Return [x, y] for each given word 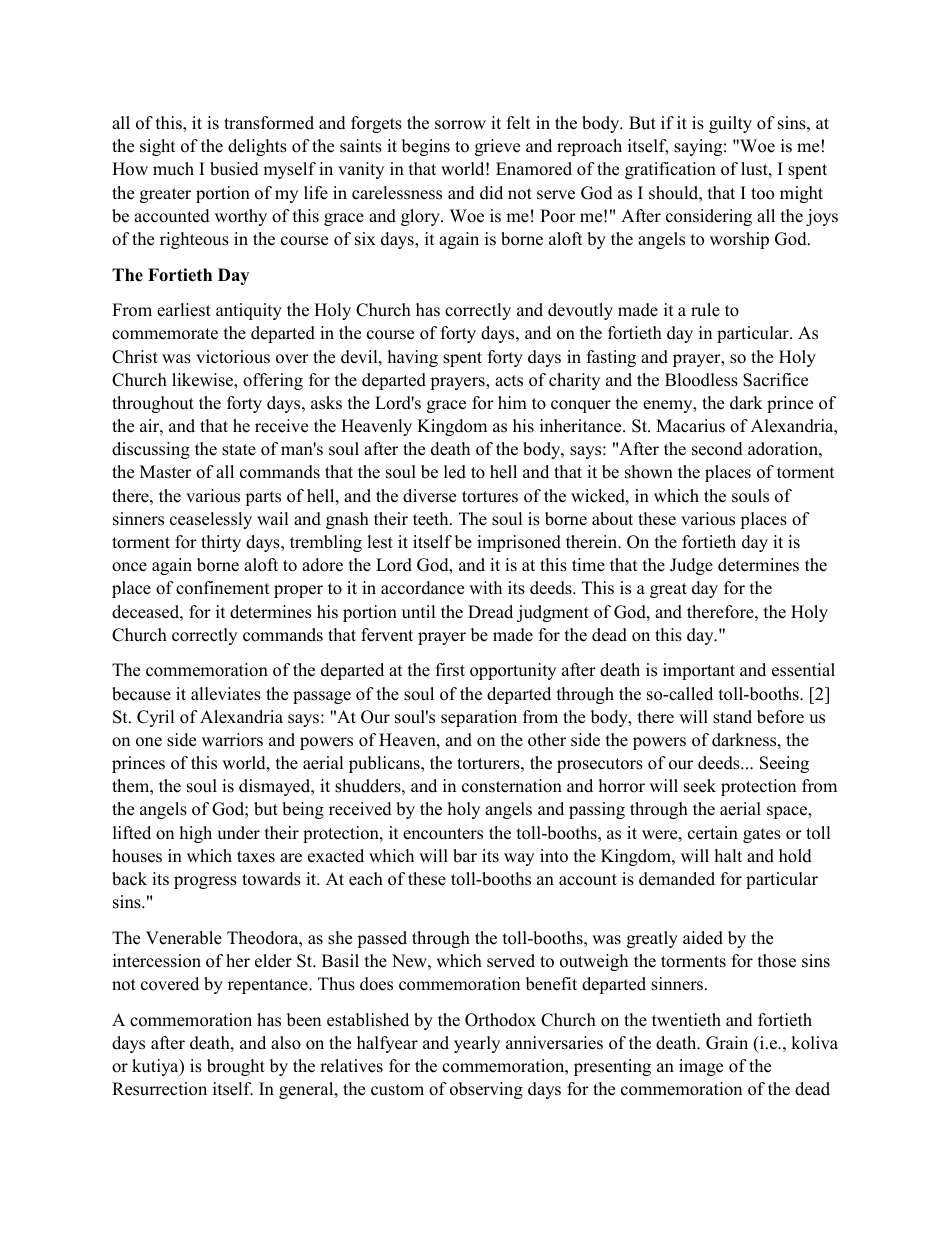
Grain [727, 1043]
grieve [497, 147]
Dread [490, 612]
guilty [730, 124]
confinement [223, 588]
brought [236, 1067]
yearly [477, 1044]
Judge [691, 566]
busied [234, 169]
